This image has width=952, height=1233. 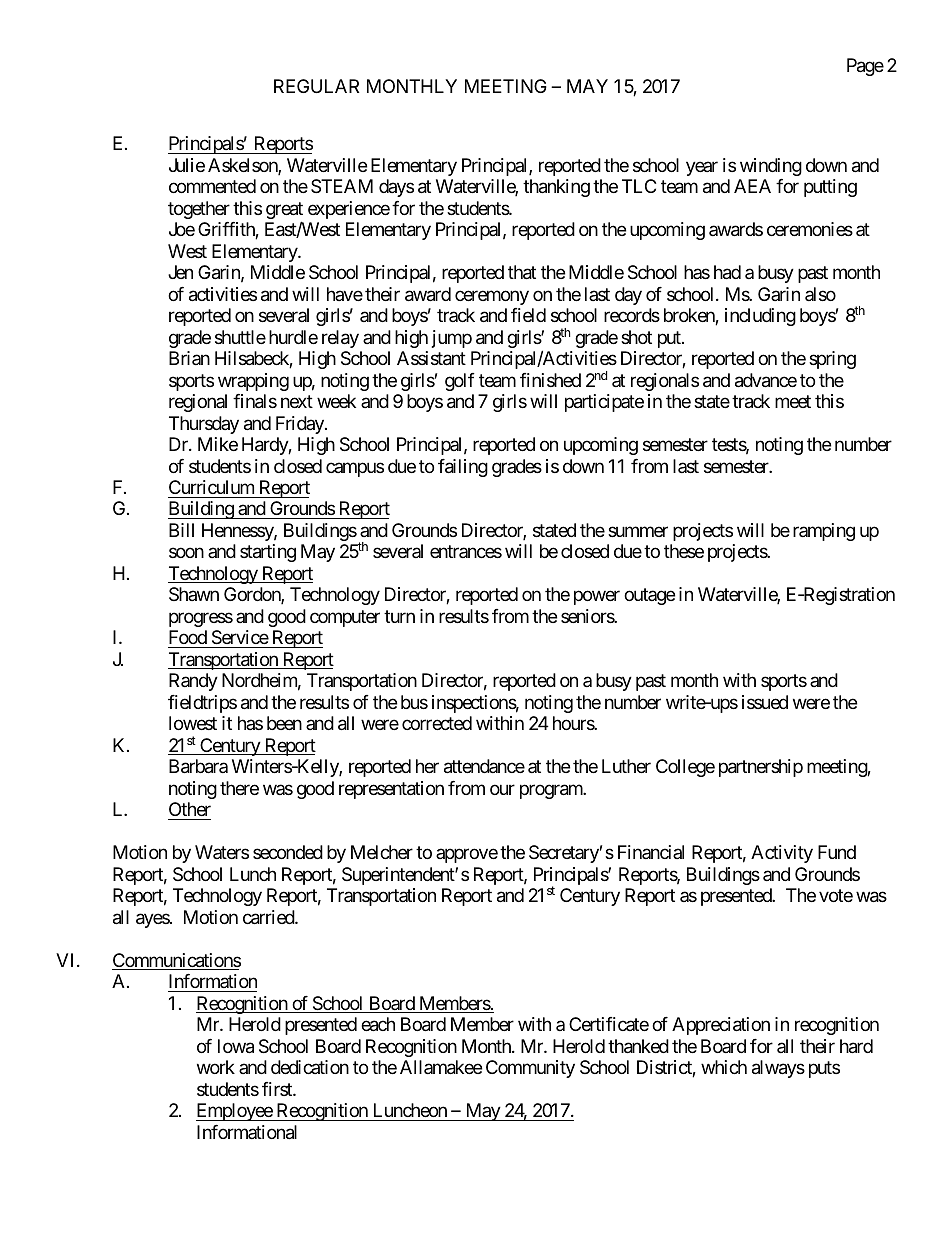 I want to click on including, so click(x=760, y=317).
